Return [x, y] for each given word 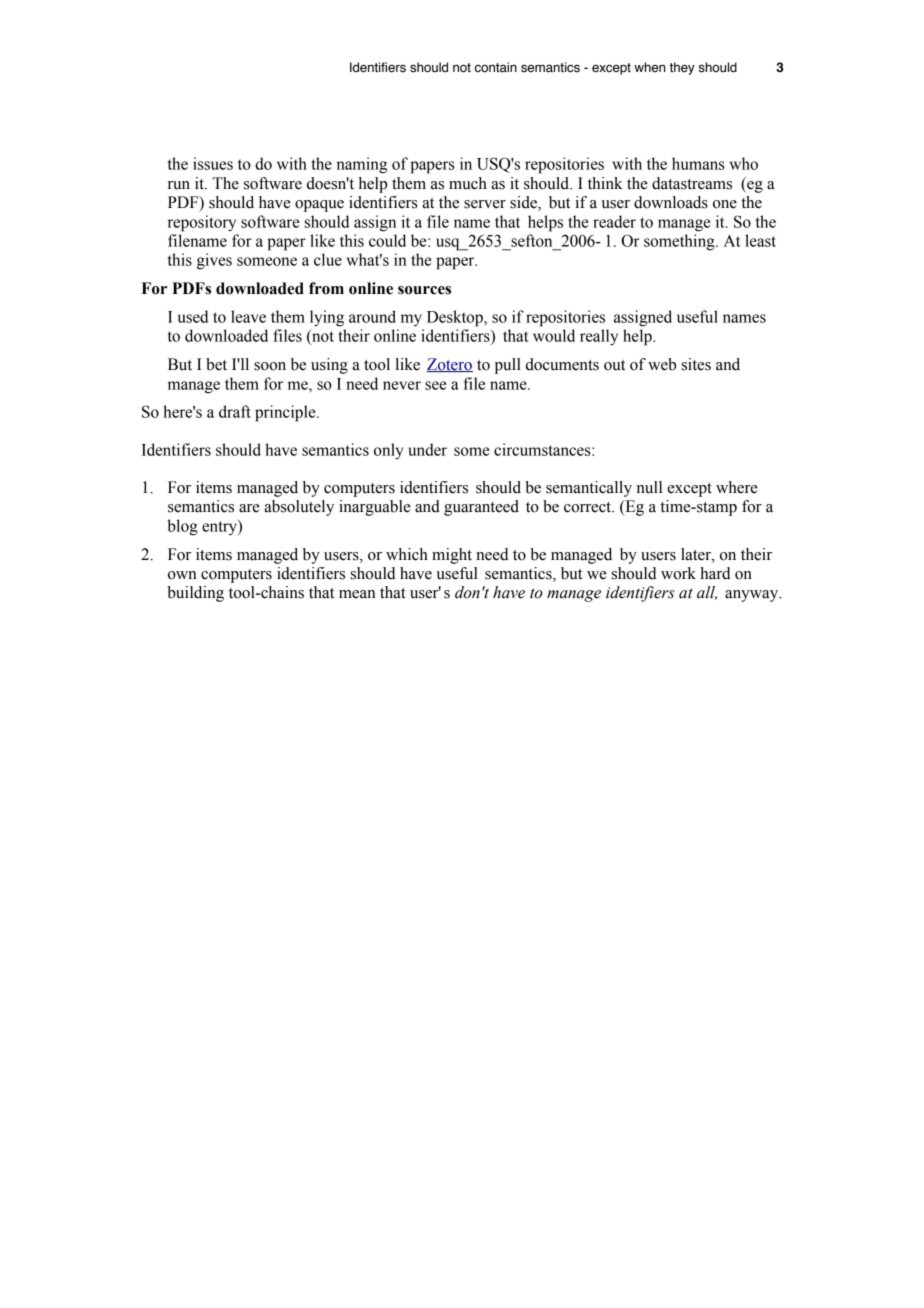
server [485, 204]
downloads [671, 202]
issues [213, 163]
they [682, 68]
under [427, 449]
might [452, 556]
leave [248, 316]
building [195, 594]
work [678, 573]
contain [496, 67]
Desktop [456, 318]
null [649, 487]
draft [235, 411]
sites [696, 364]
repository [202, 223]
